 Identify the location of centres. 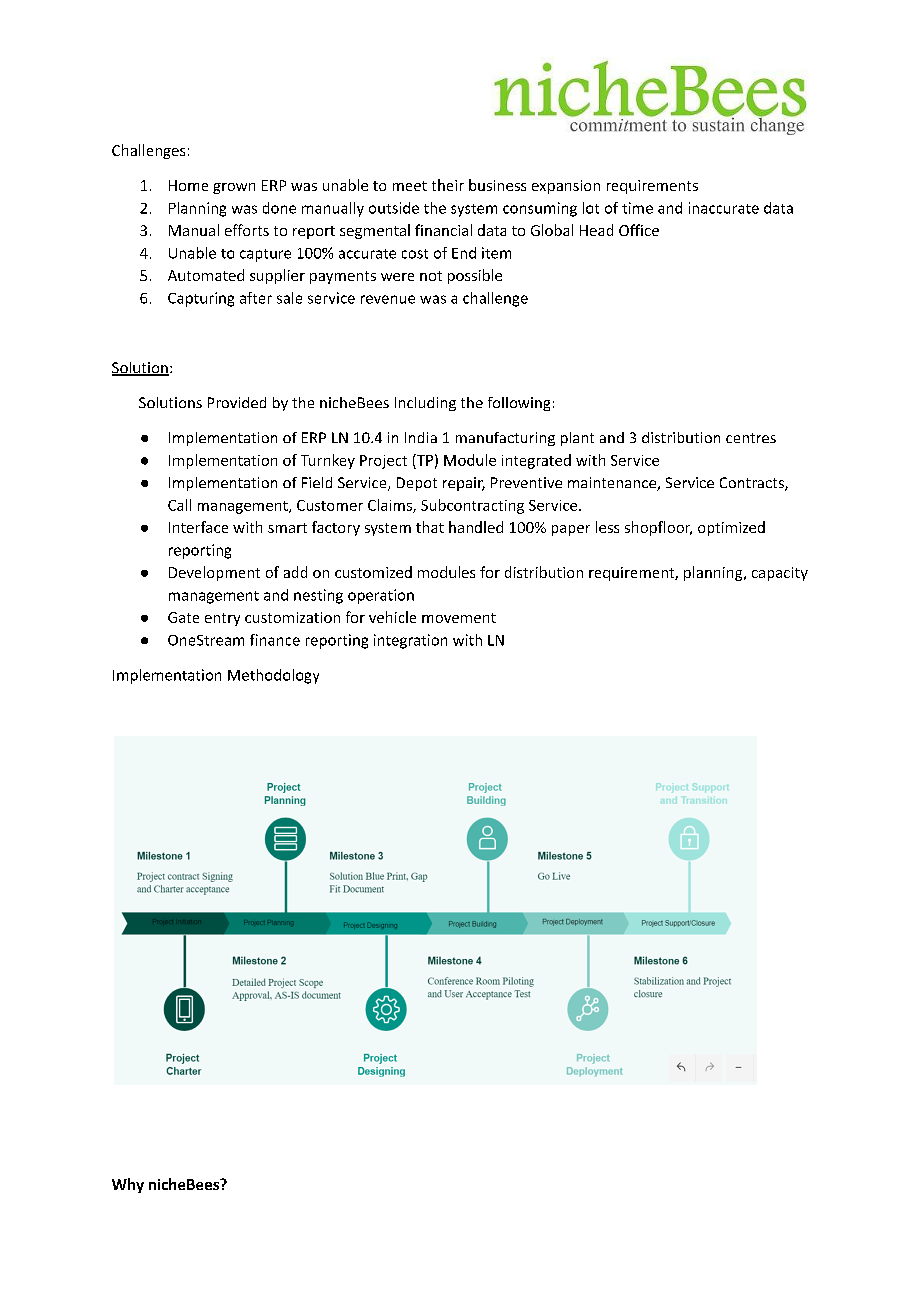
(751, 438).
